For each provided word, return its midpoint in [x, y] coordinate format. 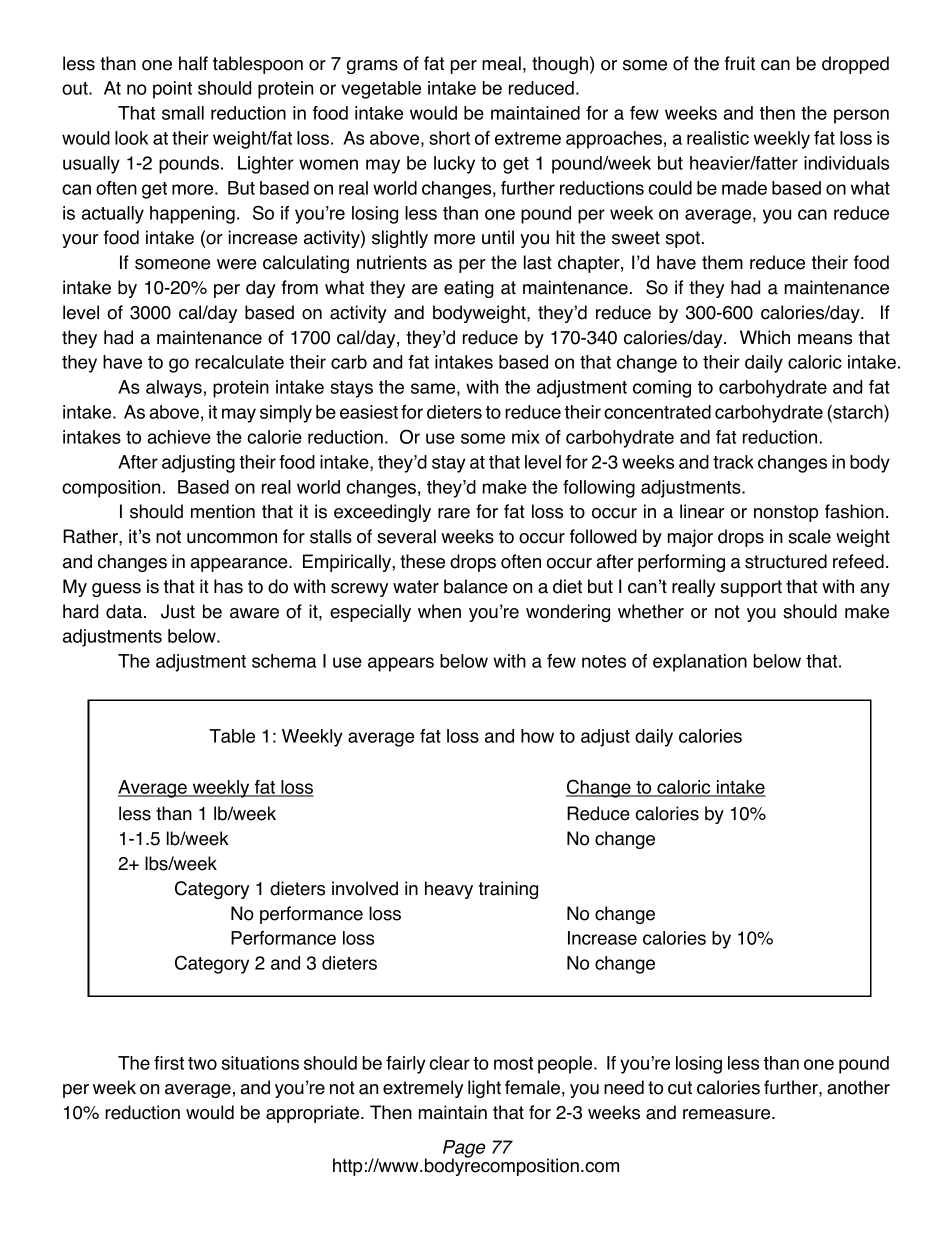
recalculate [239, 362]
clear [450, 1063]
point [172, 90]
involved [365, 888]
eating [469, 289]
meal [501, 63]
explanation [700, 663]
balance [476, 586]
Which [765, 337]
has [228, 586]
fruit [740, 63]
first [169, 1063]
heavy [449, 890]
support [751, 588]
